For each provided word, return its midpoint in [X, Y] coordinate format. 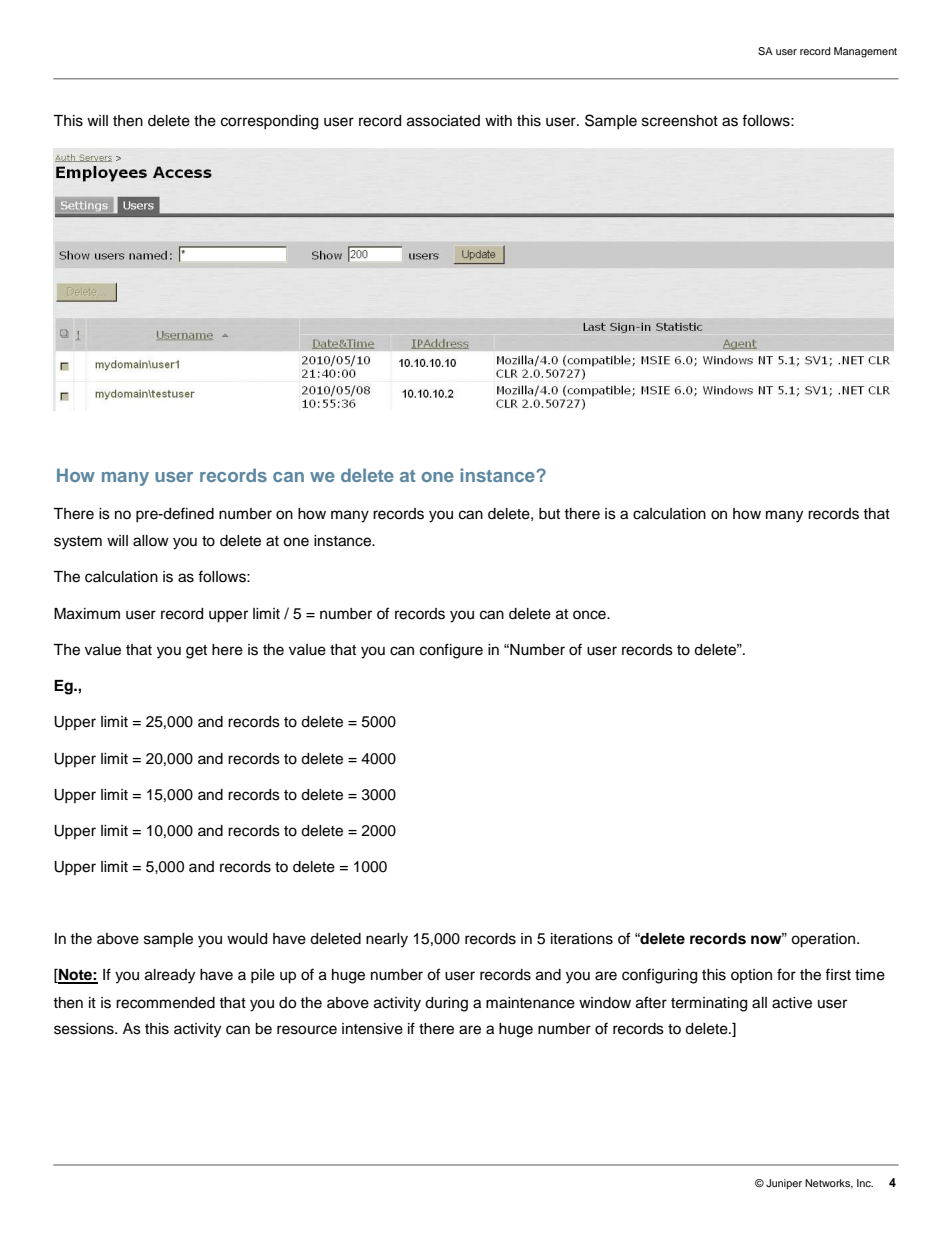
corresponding [269, 122]
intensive [372, 1029]
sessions [85, 1029]
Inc [865, 1183]
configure [451, 651]
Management [865, 52]
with [498, 120]
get [196, 652]
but [549, 514]
